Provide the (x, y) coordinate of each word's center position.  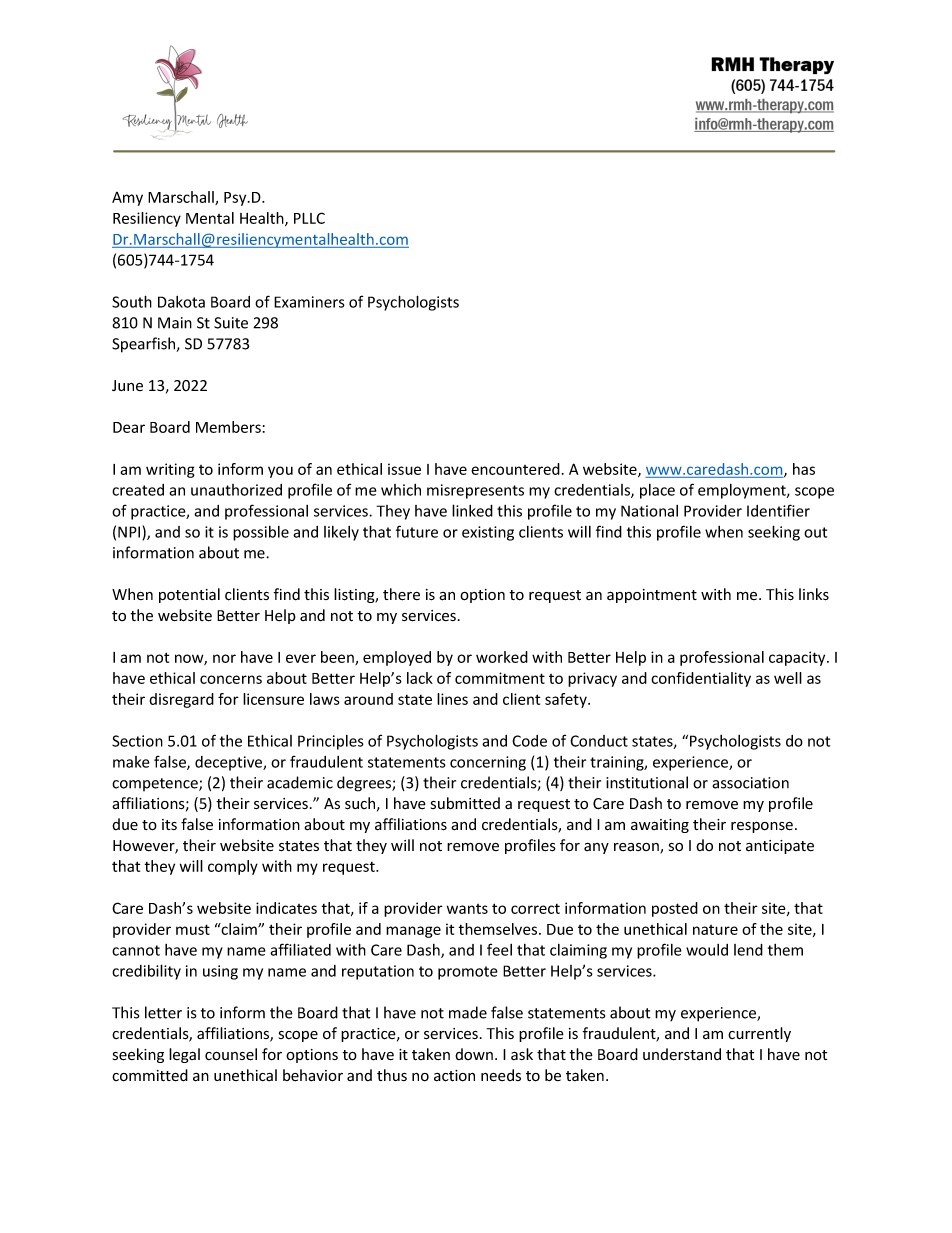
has (804, 469)
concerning (488, 763)
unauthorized (236, 490)
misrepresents (475, 491)
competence (156, 784)
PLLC (309, 218)
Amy (127, 199)
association (750, 783)
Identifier (778, 510)
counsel (231, 1054)
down (474, 1054)
